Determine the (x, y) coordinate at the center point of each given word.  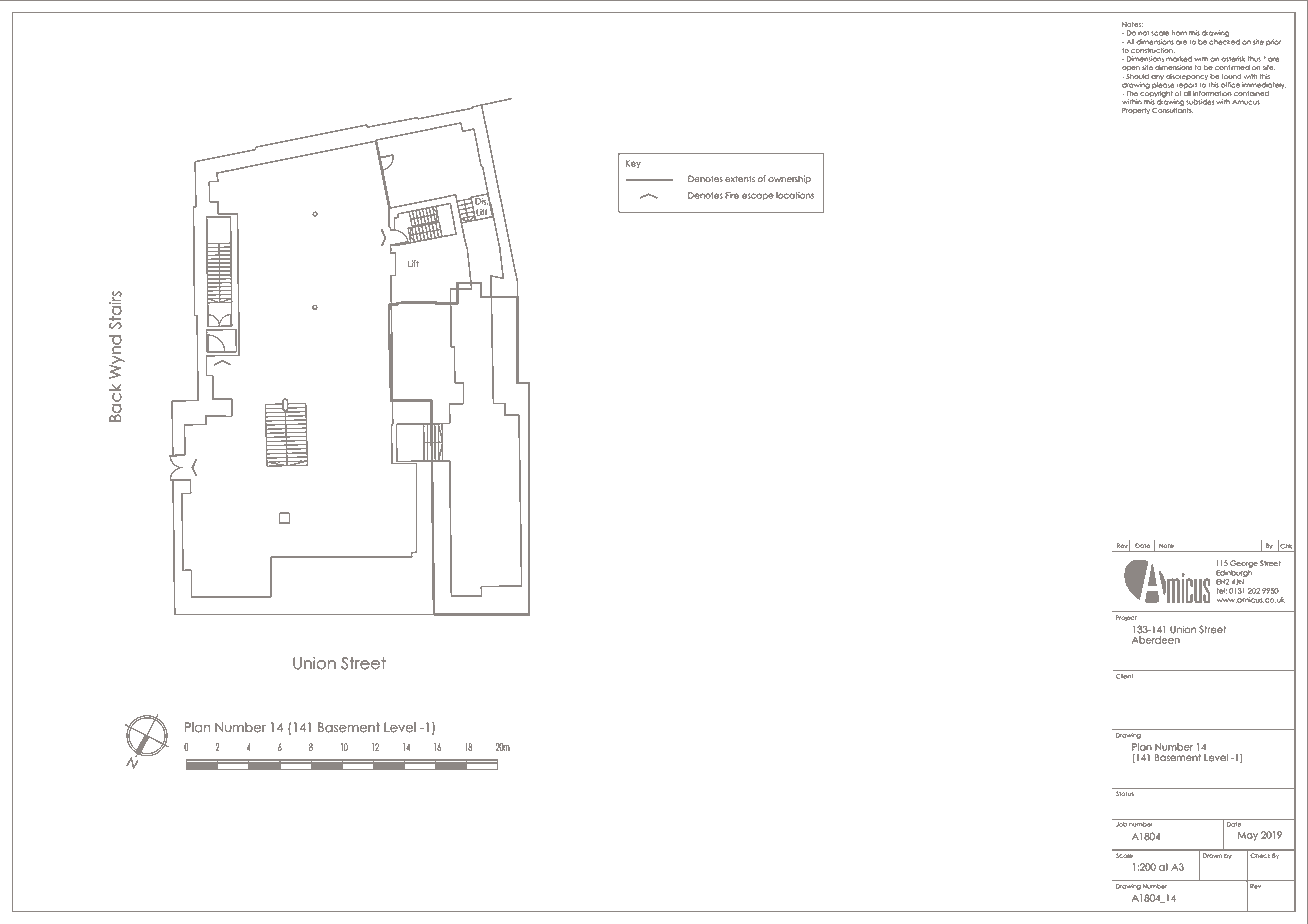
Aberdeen (1156, 640)
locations (795, 195)
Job (1121, 824)
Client (1124, 676)
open (1131, 68)
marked (1179, 59)
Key (633, 164)
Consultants (1172, 110)
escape (758, 196)
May (1247, 836)
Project (1126, 618)
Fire (732, 195)
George (1244, 564)
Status (1125, 793)
